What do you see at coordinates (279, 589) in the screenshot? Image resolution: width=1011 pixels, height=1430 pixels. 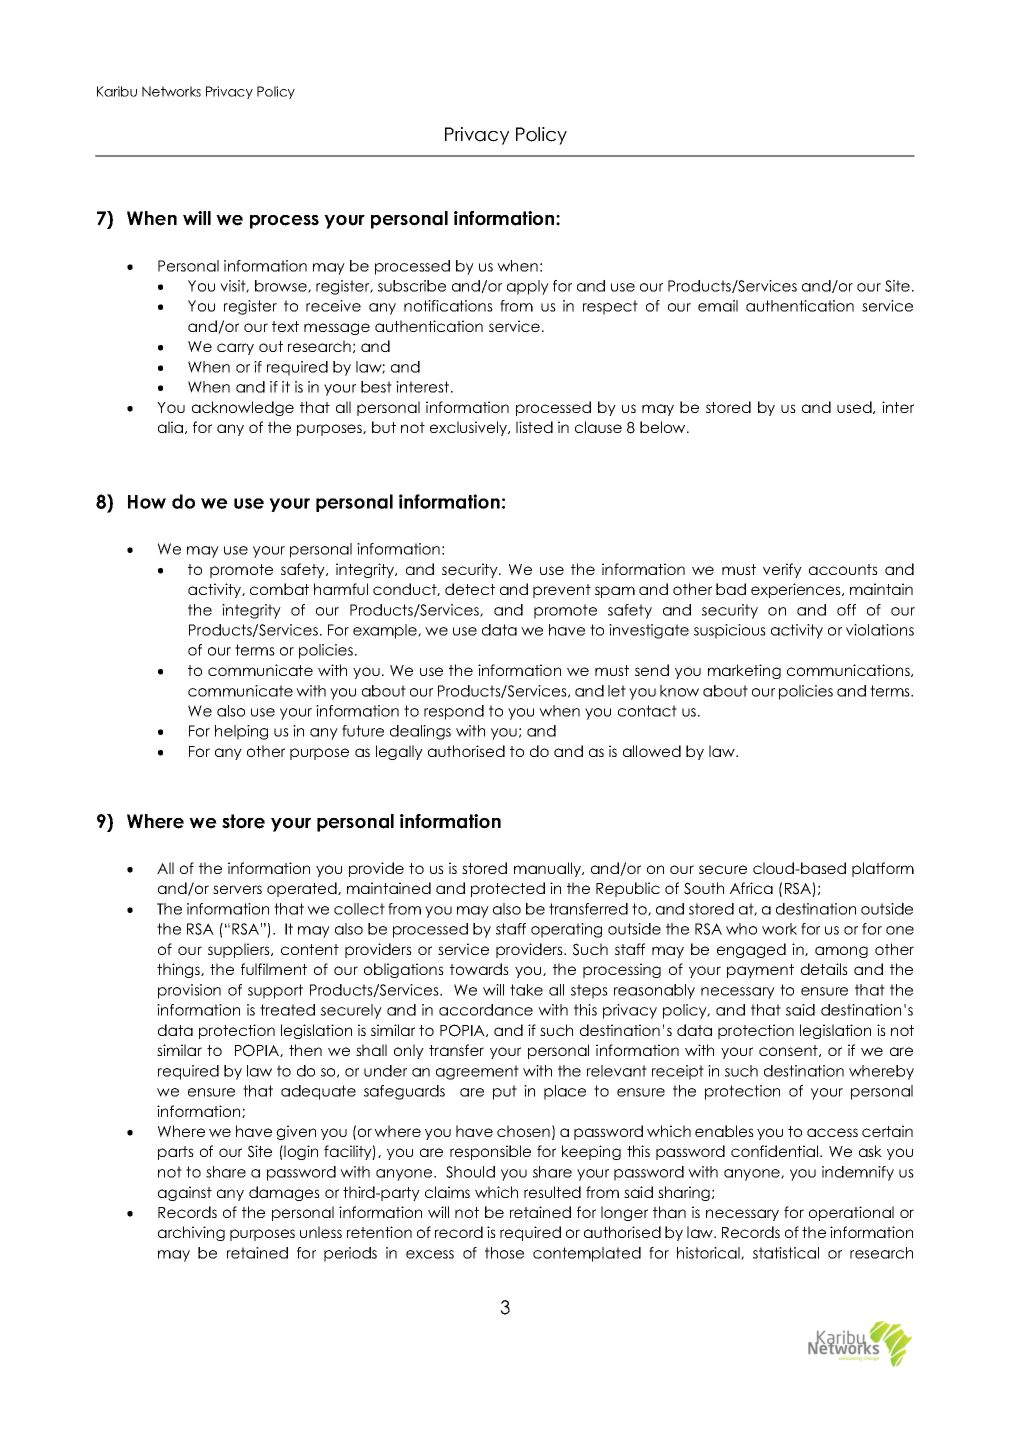 I see `combat` at bounding box center [279, 589].
